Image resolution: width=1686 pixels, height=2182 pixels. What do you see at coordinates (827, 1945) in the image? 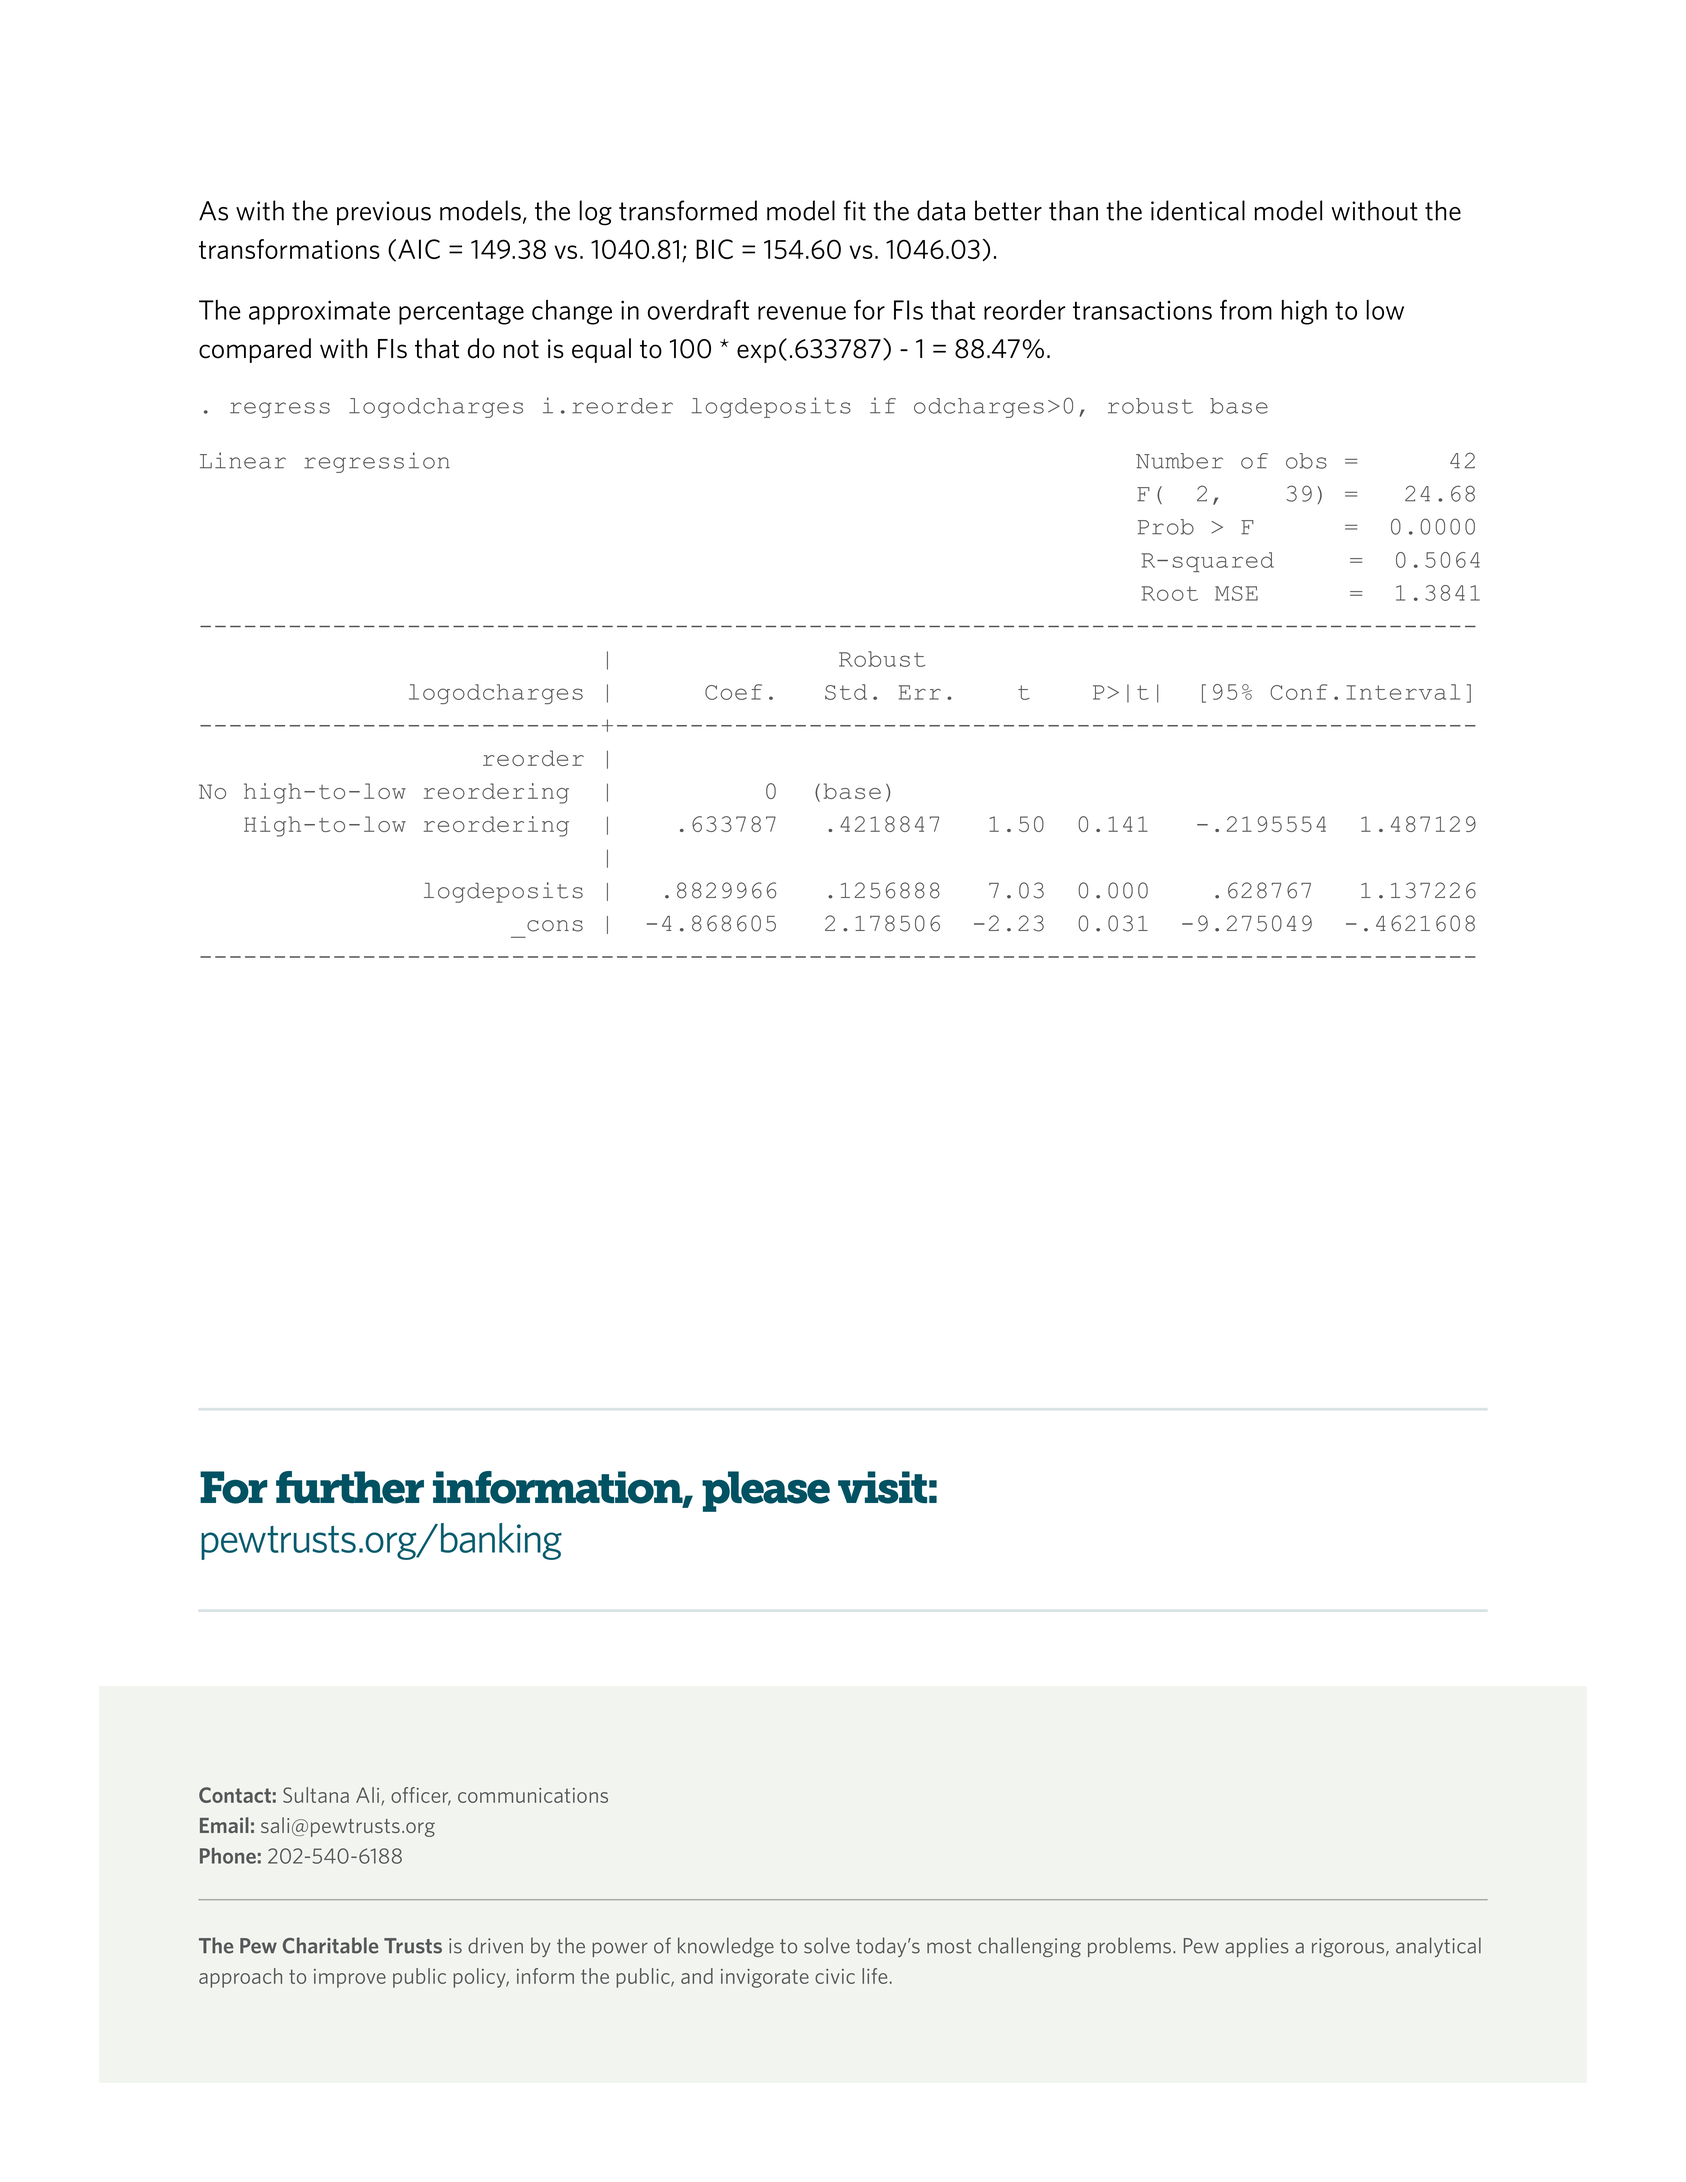
I see `solve` at bounding box center [827, 1945].
